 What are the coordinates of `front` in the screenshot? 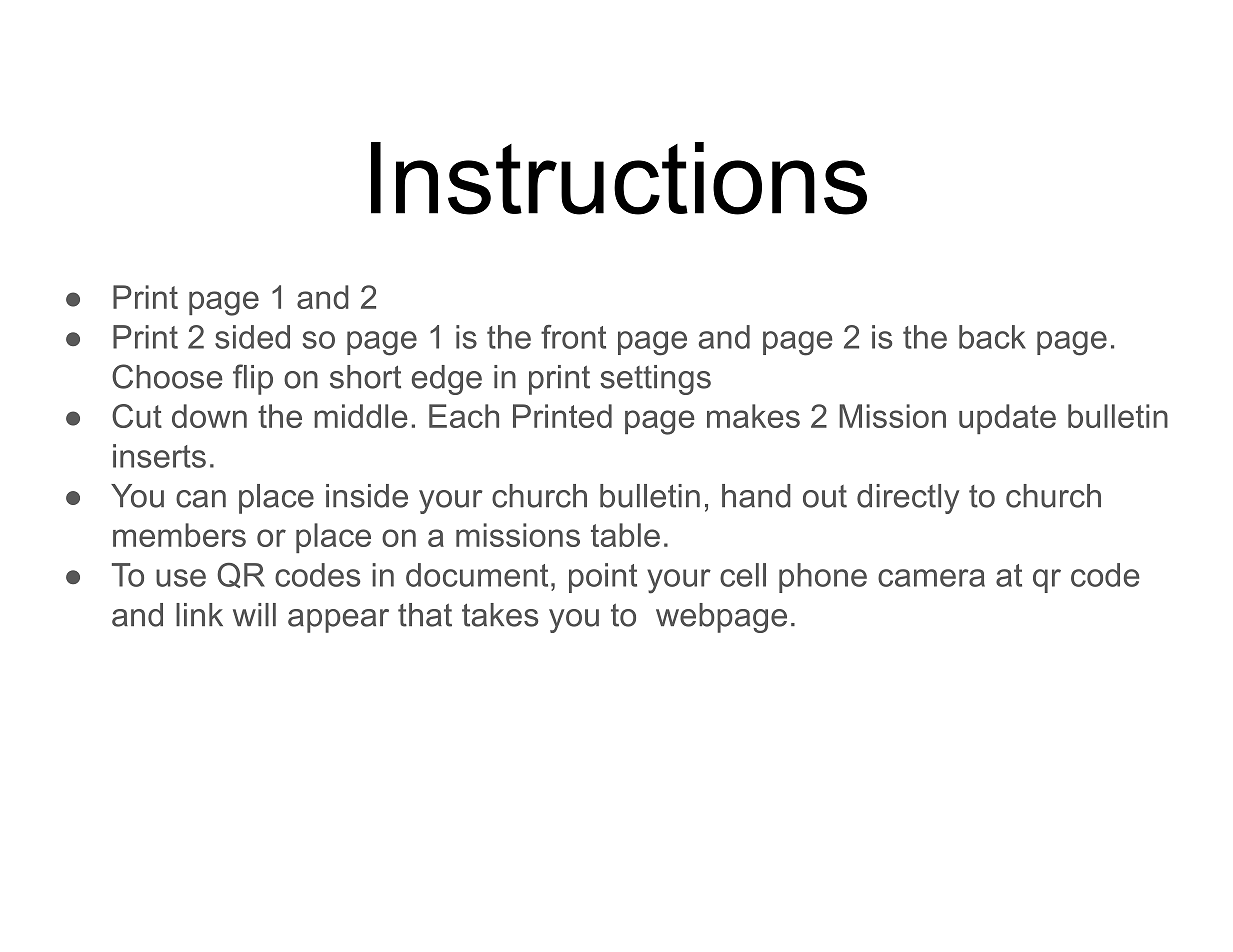 It's located at (573, 337).
